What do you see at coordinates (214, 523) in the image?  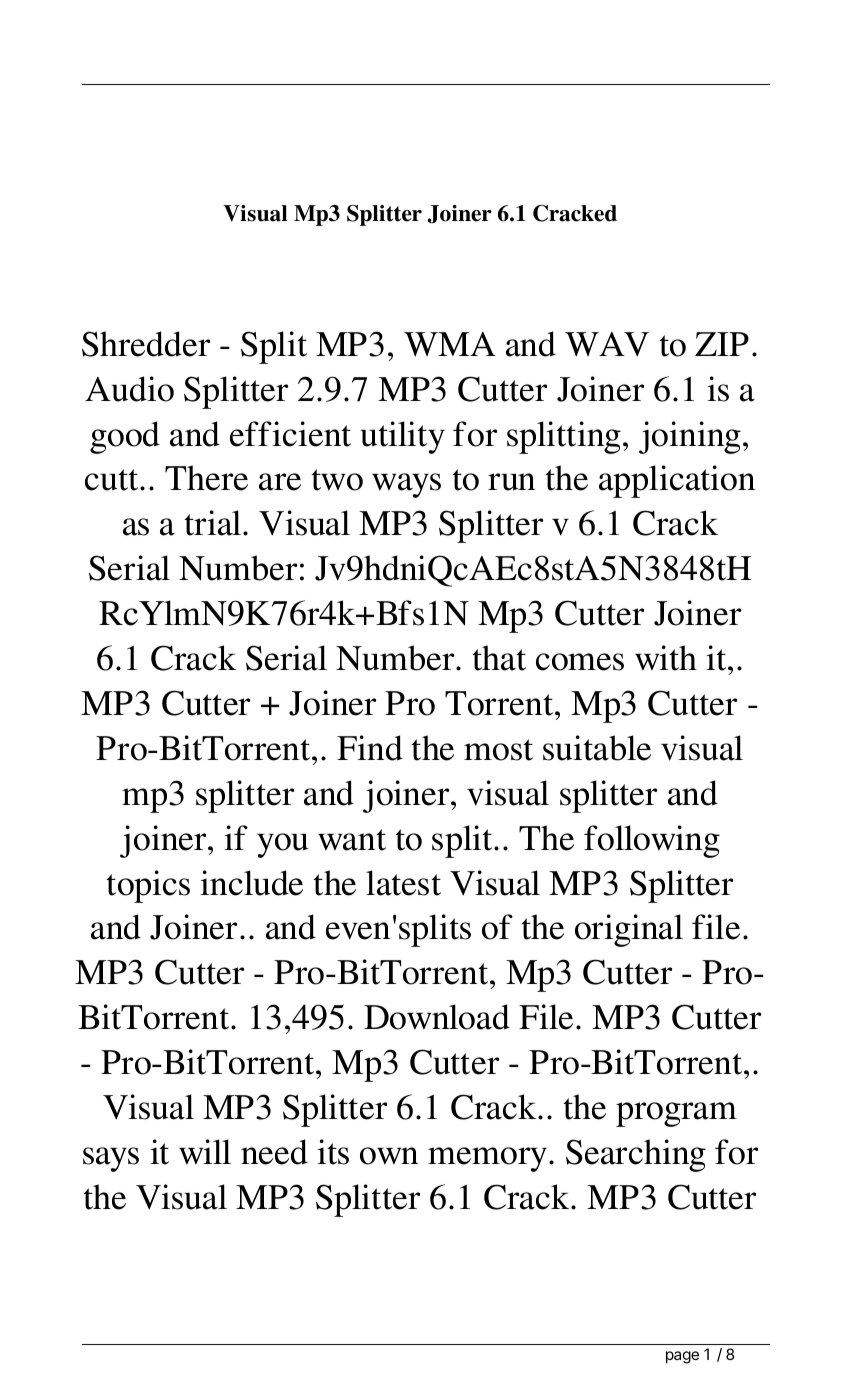 I see `trial` at bounding box center [214, 523].
